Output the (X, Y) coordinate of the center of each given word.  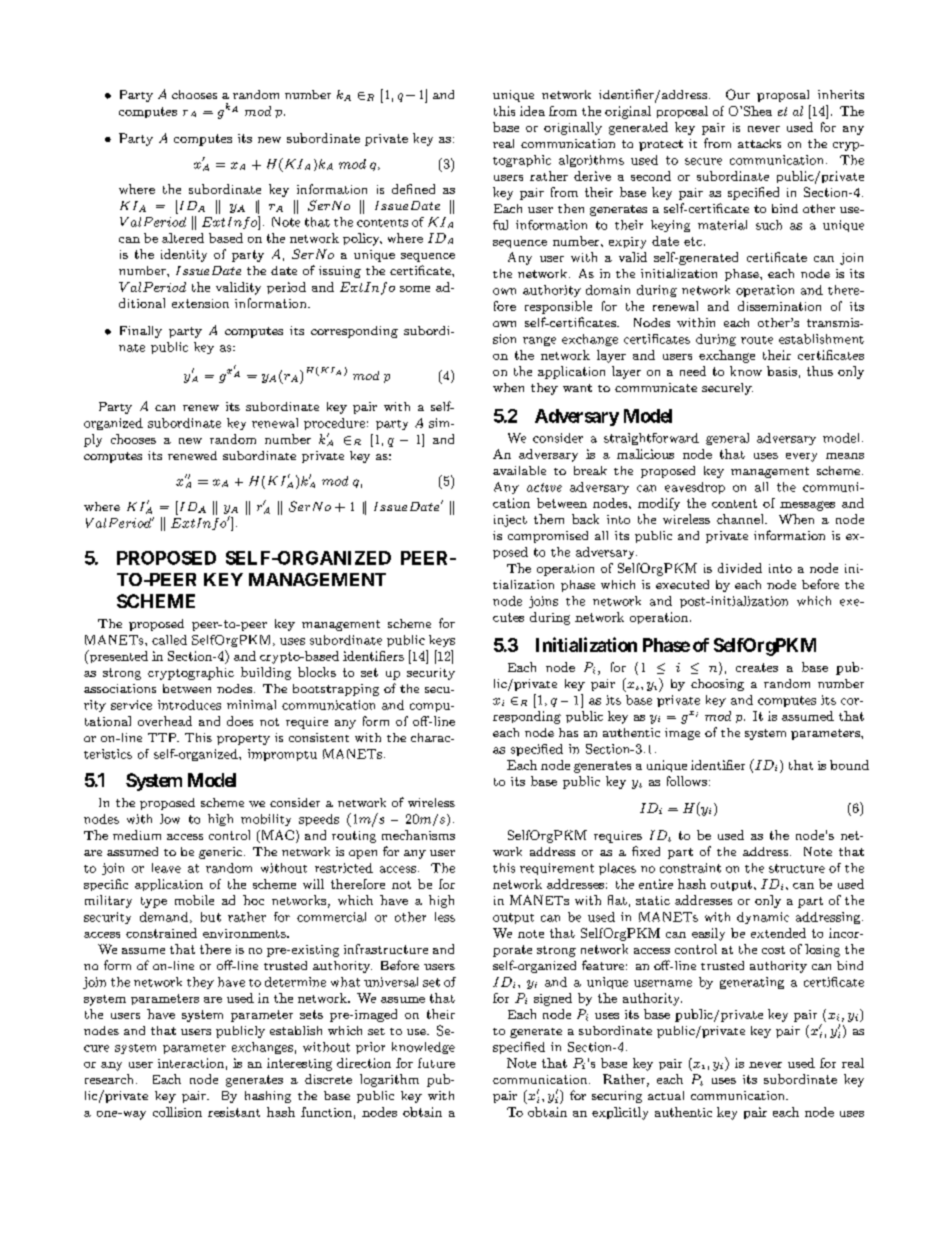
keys (442, 641)
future (436, 1063)
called (169, 640)
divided (740, 568)
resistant (234, 1112)
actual (666, 1095)
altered (183, 238)
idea (532, 111)
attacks (759, 143)
